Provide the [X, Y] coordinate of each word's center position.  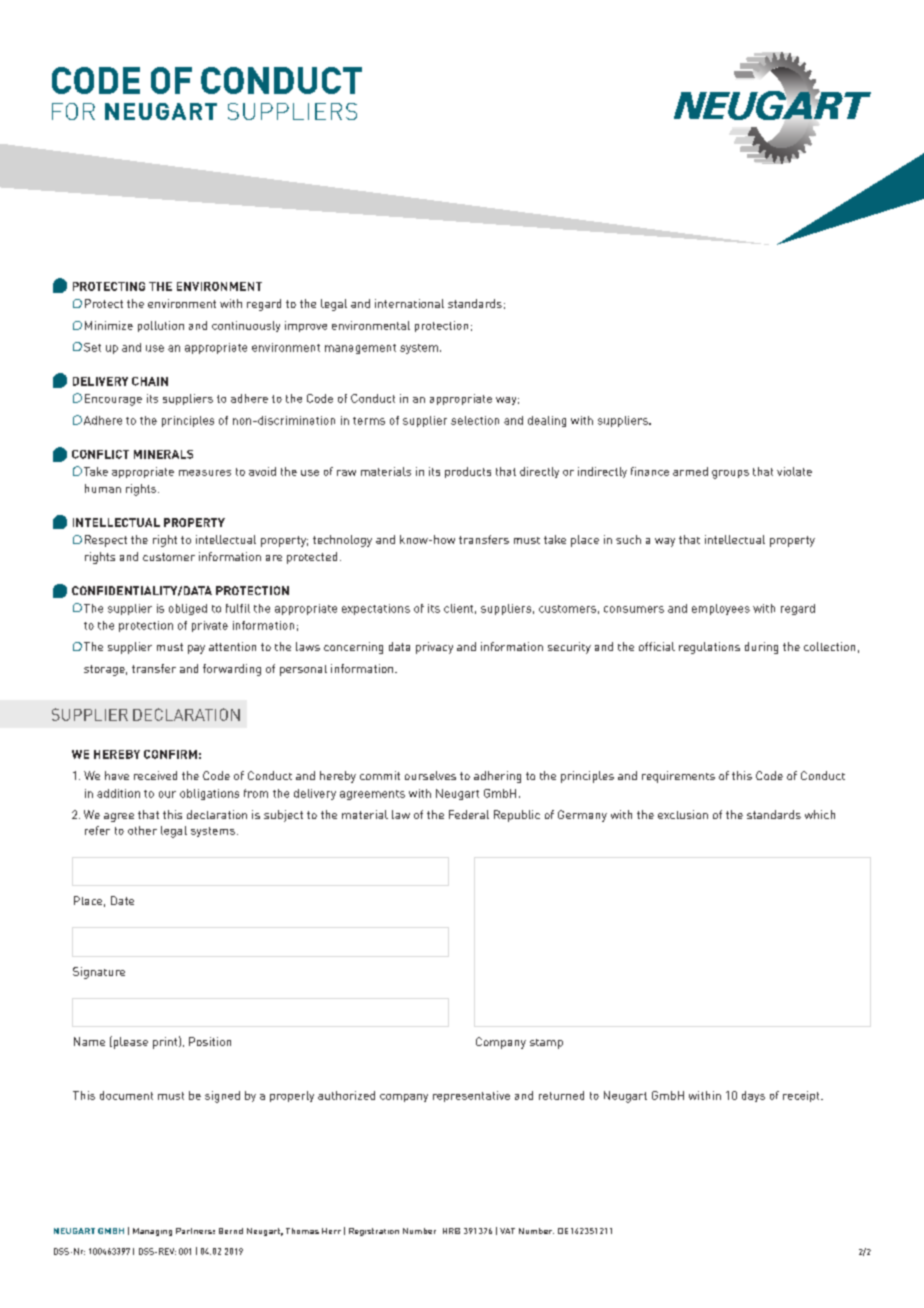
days [753, 1096]
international [409, 303]
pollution [161, 326]
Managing [152, 1232]
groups [730, 474]
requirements [678, 777]
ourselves [430, 775]
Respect [106, 541]
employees [721, 609]
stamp [546, 1044]
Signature [99, 973]
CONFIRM [170, 754]
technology [342, 541]
